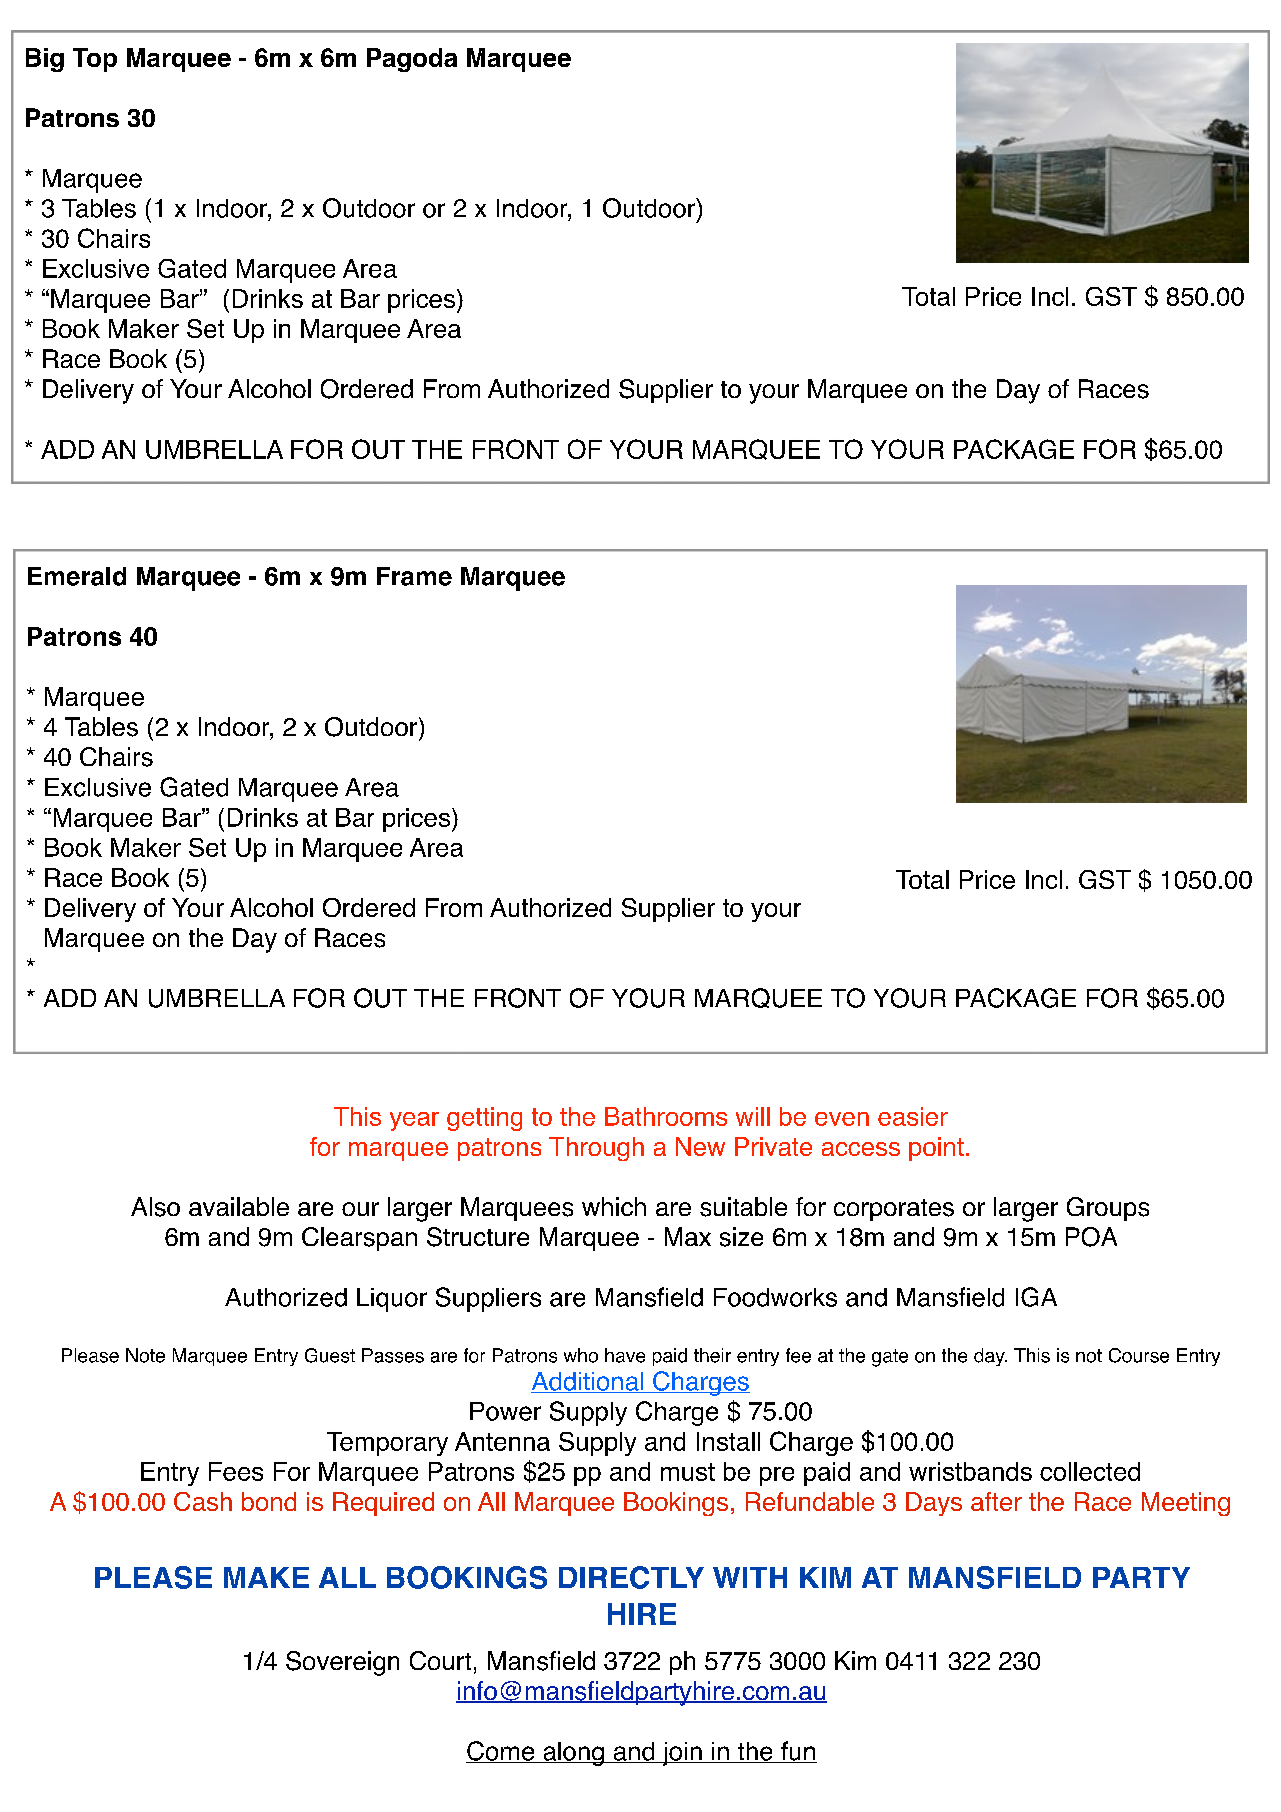  Describe the element at coordinates (95, 60) in the document. I see `Top` at that location.
